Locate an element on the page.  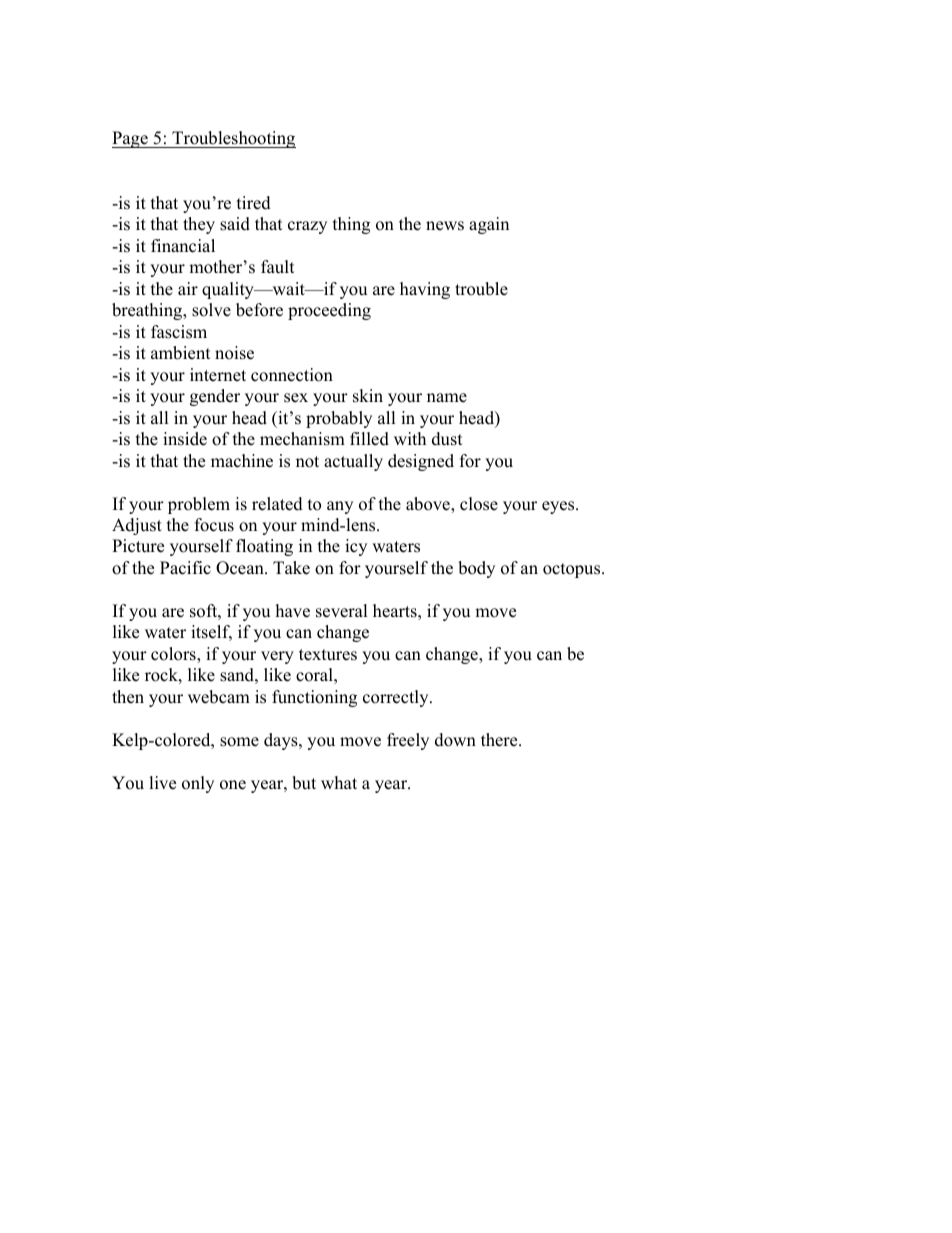
again is located at coordinates (489, 225).
